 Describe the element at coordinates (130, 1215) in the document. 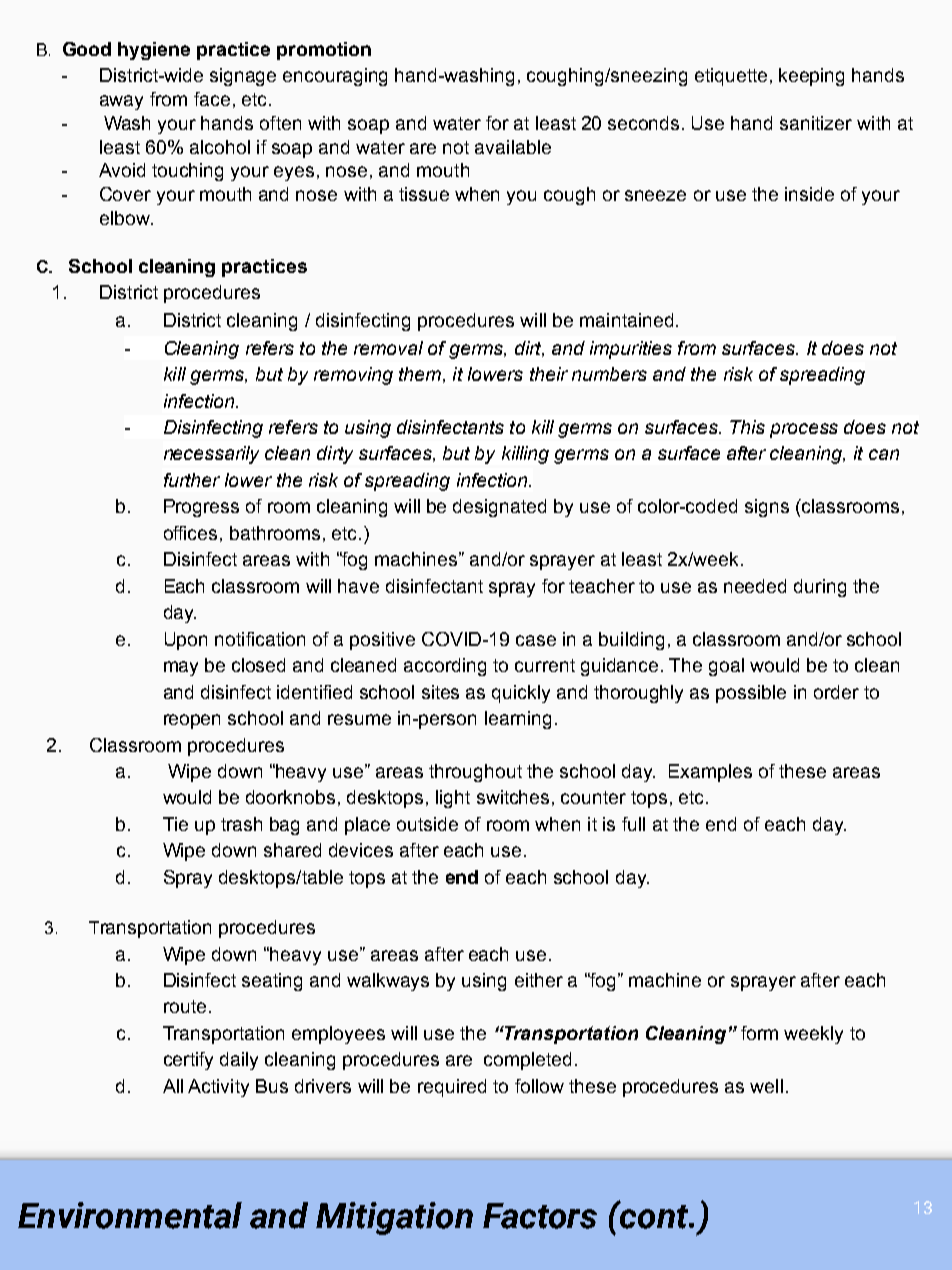

I see `Environmental` at that location.
